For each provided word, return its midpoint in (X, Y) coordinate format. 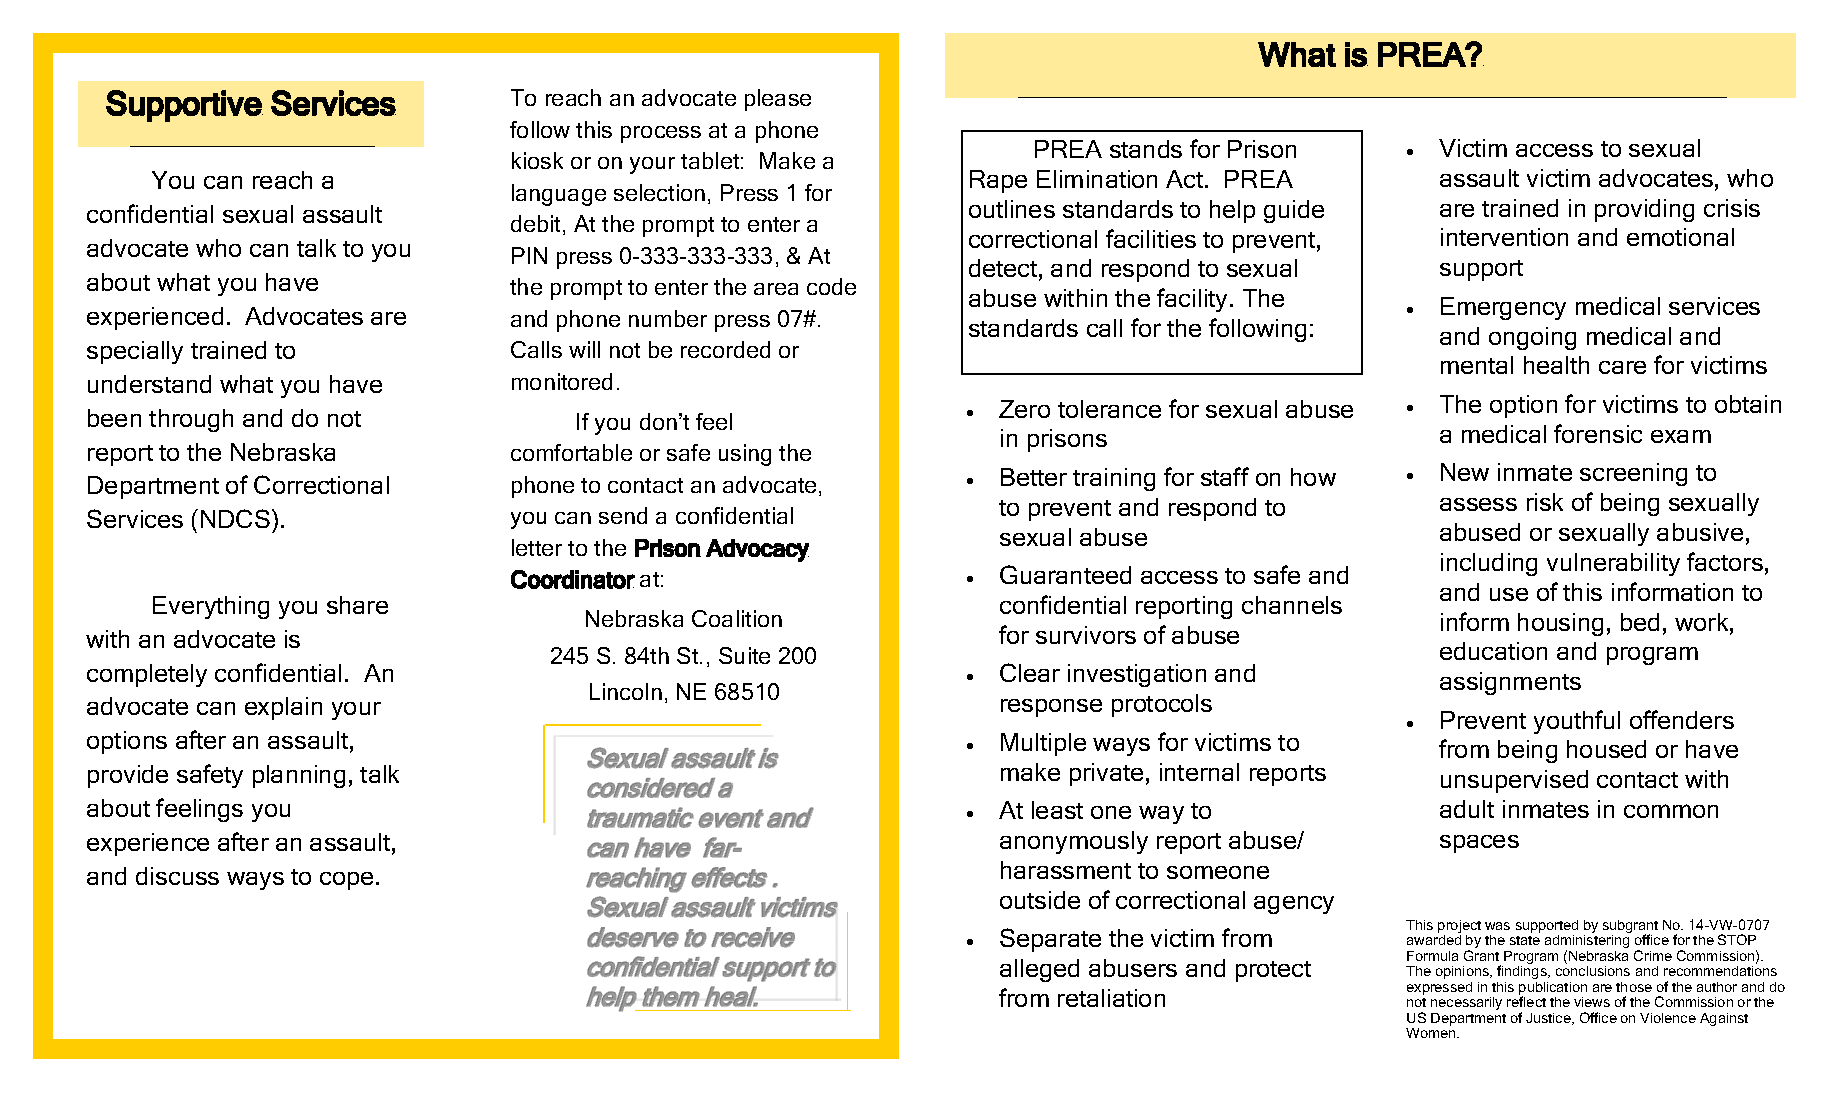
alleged (1039, 970)
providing (1644, 210)
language (559, 195)
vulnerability (1613, 564)
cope (346, 881)
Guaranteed (1065, 574)
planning (299, 776)
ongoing (1532, 338)
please (778, 100)
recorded (725, 349)
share (357, 605)
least (1057, 810)
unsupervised (1514, 781)
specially (135, 352)
